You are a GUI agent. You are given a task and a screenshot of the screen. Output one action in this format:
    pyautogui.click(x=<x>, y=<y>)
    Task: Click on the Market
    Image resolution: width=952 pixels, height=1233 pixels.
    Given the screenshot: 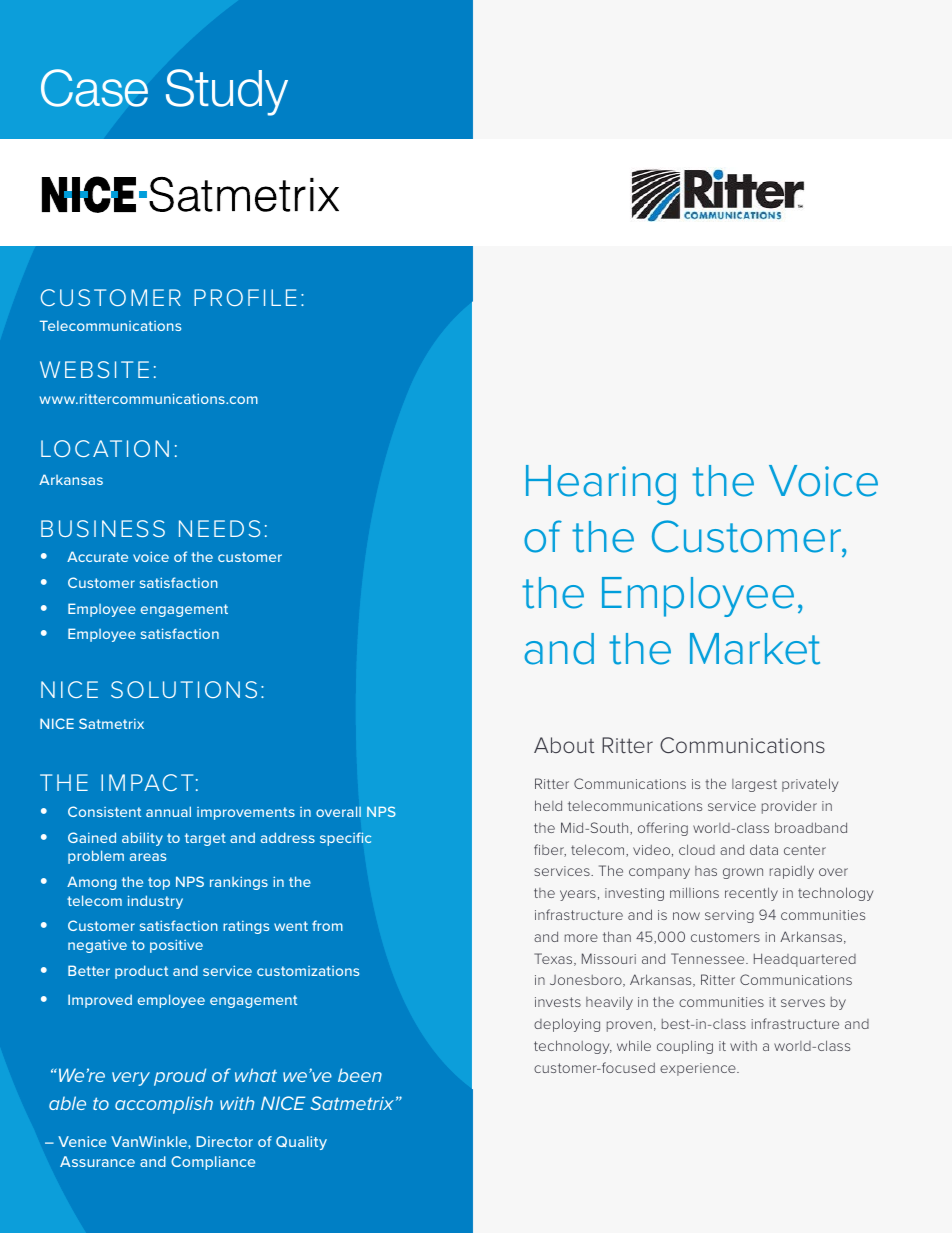 What is the action you would take?
    pyautogui.click(x=755, y=649)
